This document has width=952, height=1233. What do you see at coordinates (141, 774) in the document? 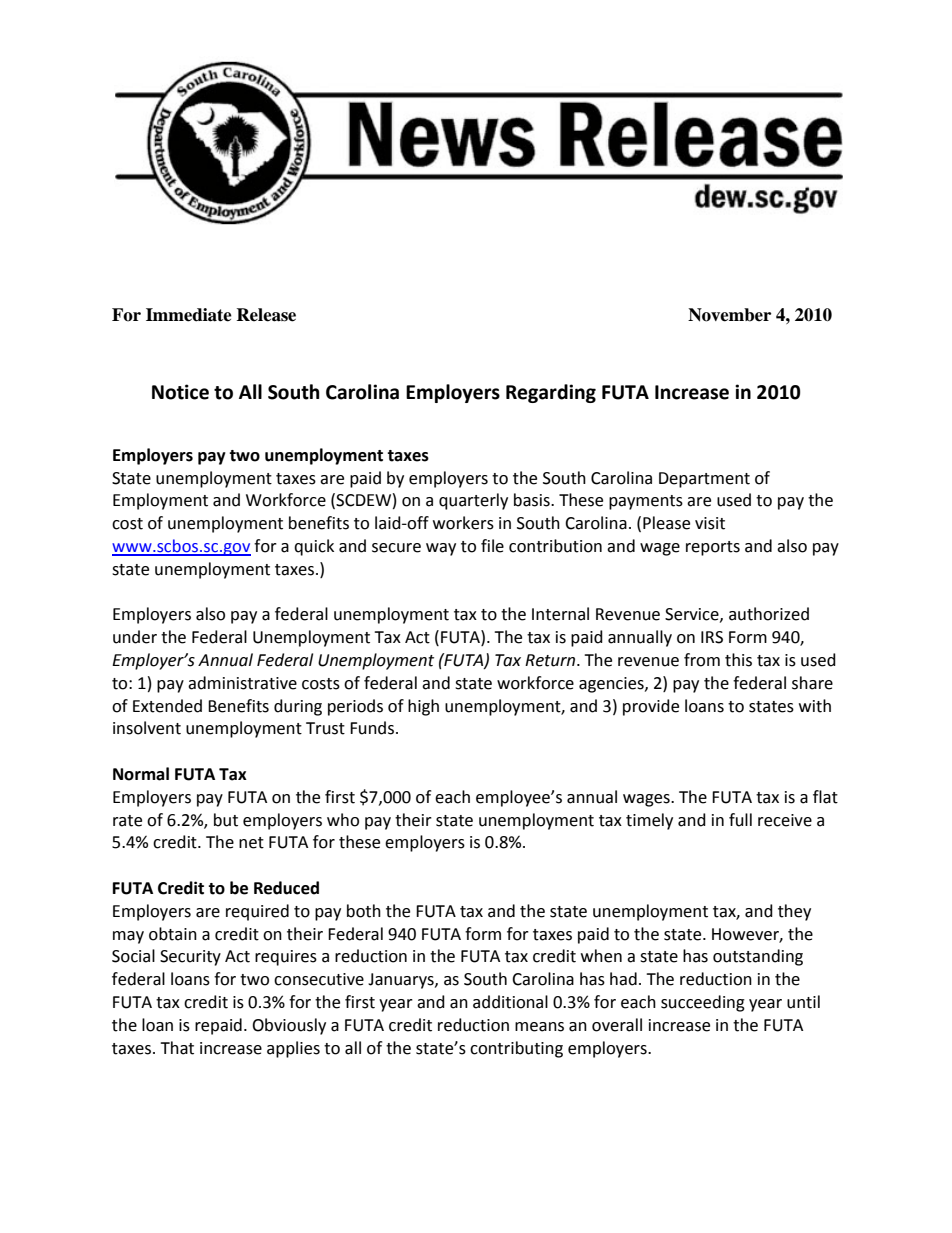
I see `Normal` at bounding box center [141, 774].
